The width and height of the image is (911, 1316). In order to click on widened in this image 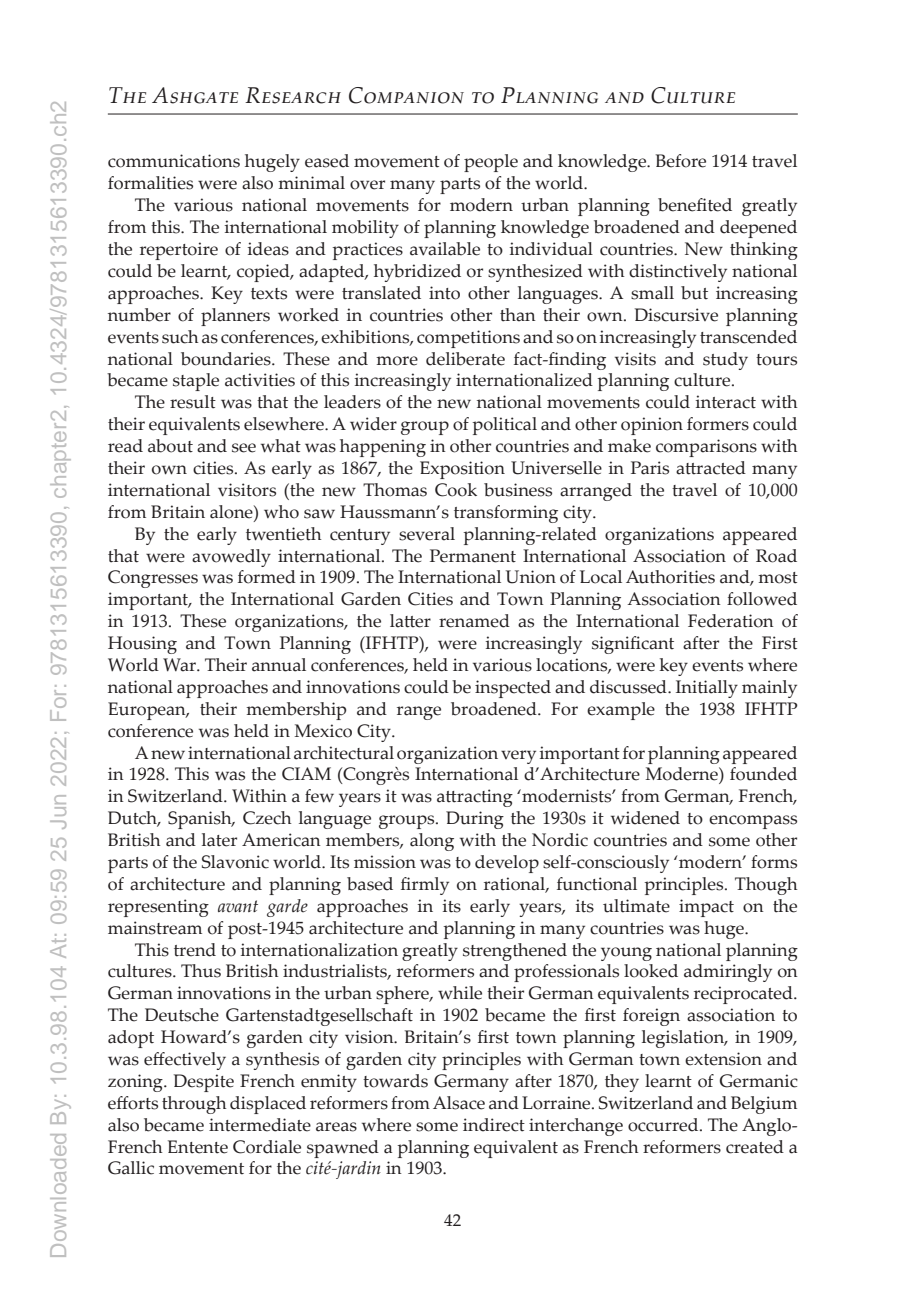, I will do `click(645, 818)`.
